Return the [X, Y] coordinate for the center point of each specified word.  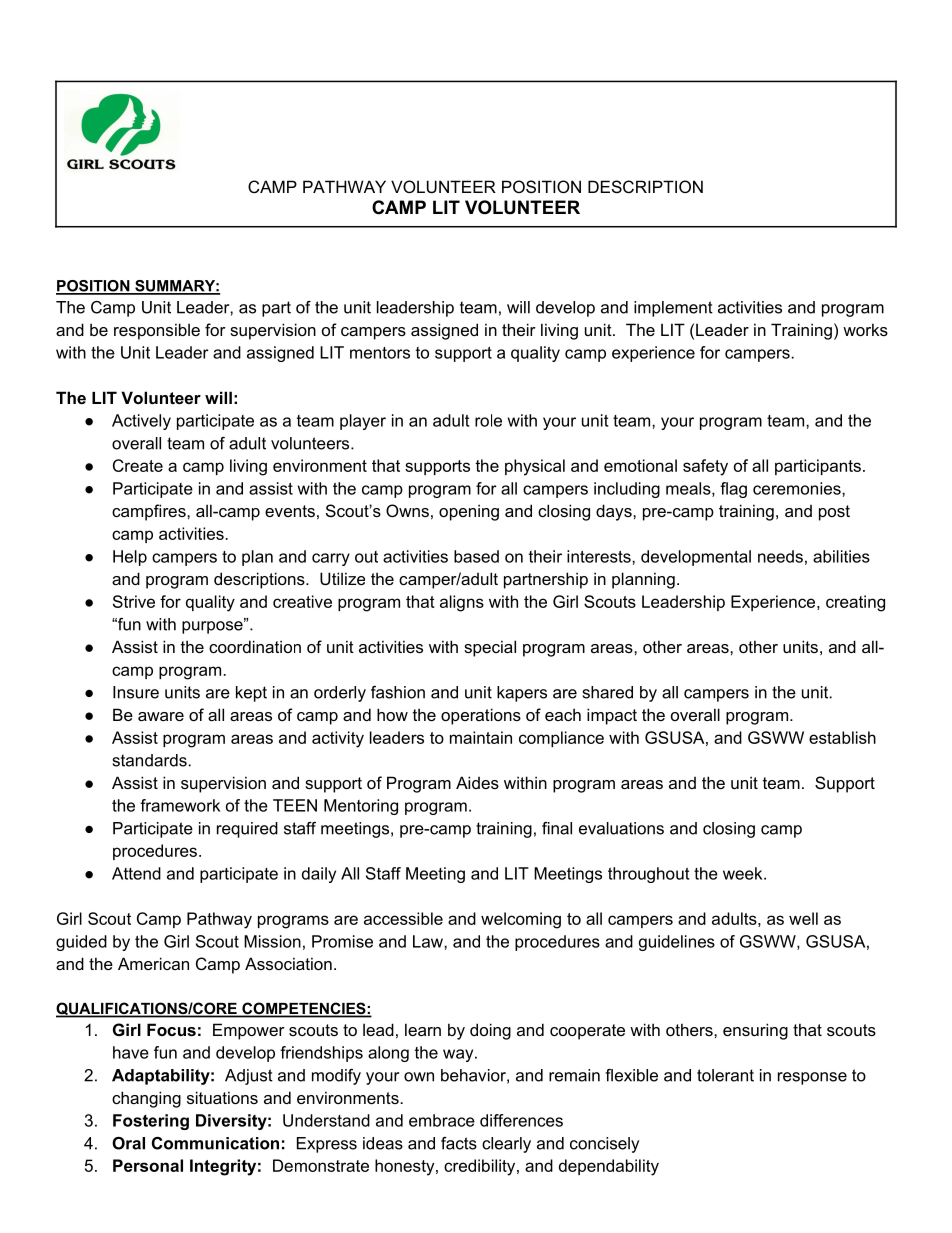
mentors [380, 353]
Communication [215, 1143]
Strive [134, 601]
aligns [462, 603]
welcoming [521, 920]
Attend [136, 873]
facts [459, 1143]
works [865, 329]
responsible [157, 331]
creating [855, 603]
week [744, 873]
